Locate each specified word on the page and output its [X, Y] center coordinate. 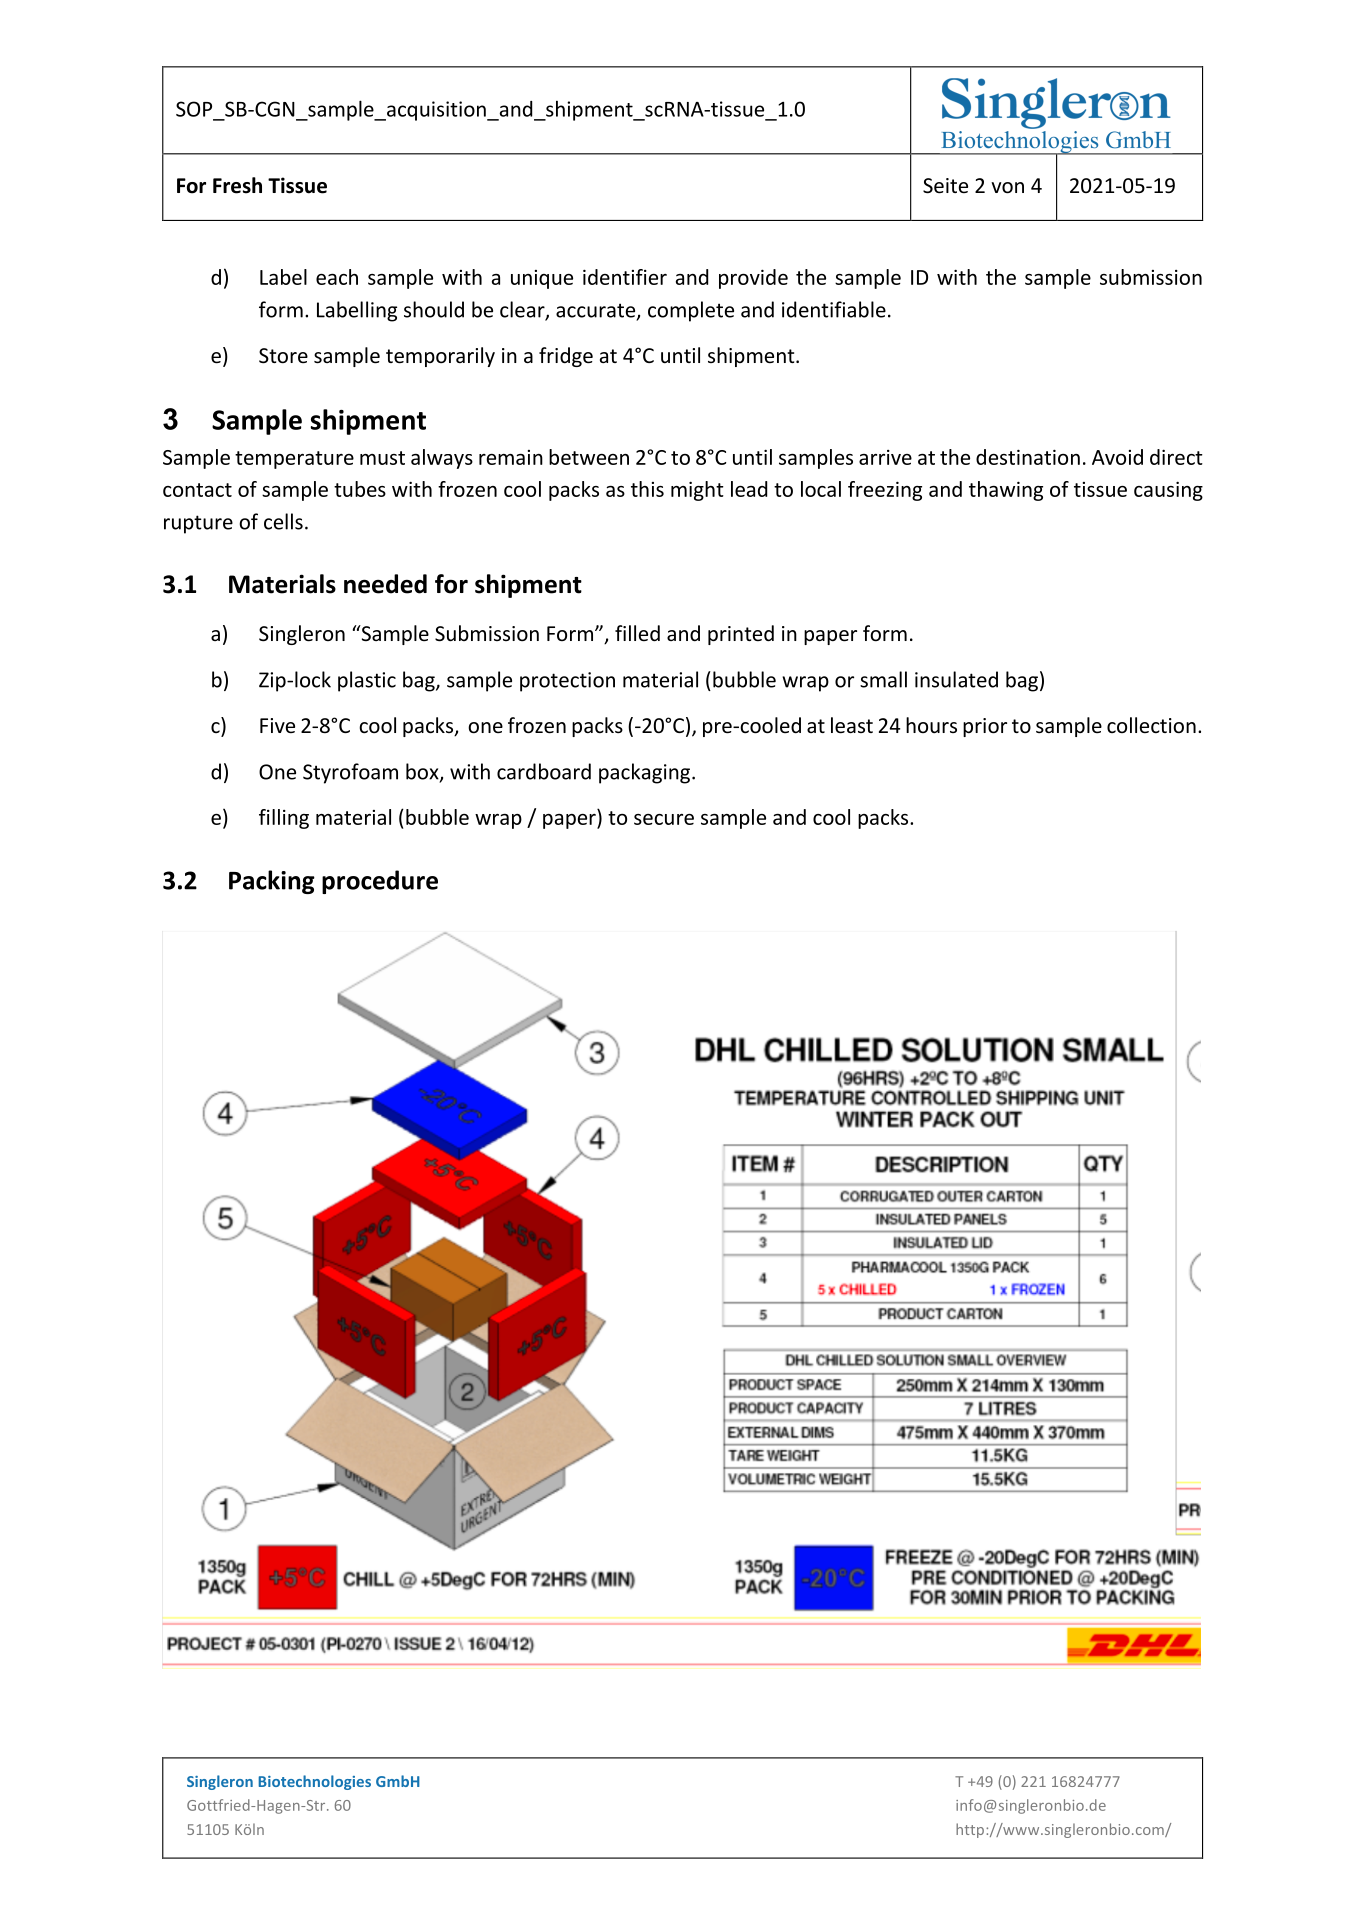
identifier [625, 277]
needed [385, 584]
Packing [272, 882]
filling [284, 819]
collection [1151, 725]
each [337, 277]
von [1007, 188]
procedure [380, 882]
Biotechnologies [314, 1782]
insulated [956, 679]
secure [664, 819]
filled [637, 633]
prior [985, 727]
